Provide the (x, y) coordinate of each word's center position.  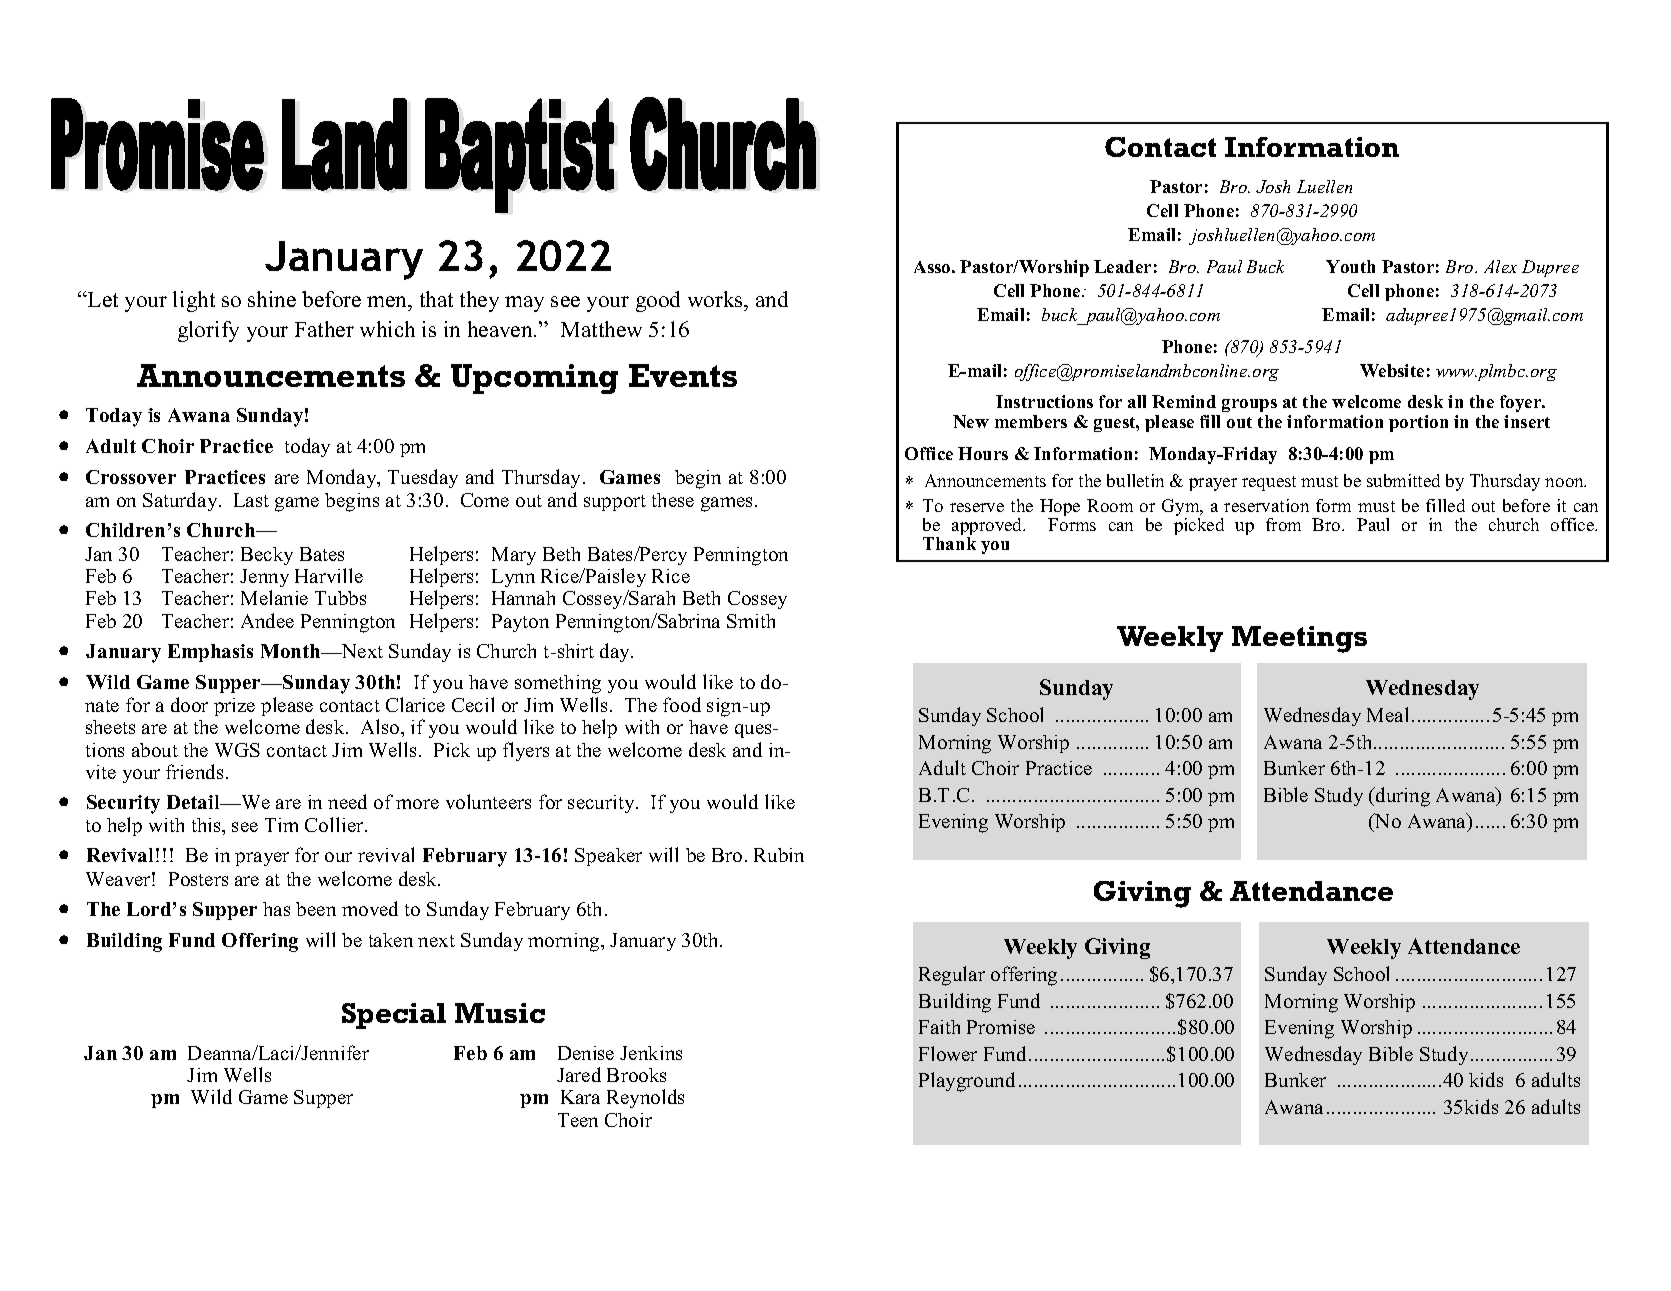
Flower (948, 1053)
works (716, 301)
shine (272, 299)
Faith (939, 1027)
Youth (1350, 266)
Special (394, 1016)
